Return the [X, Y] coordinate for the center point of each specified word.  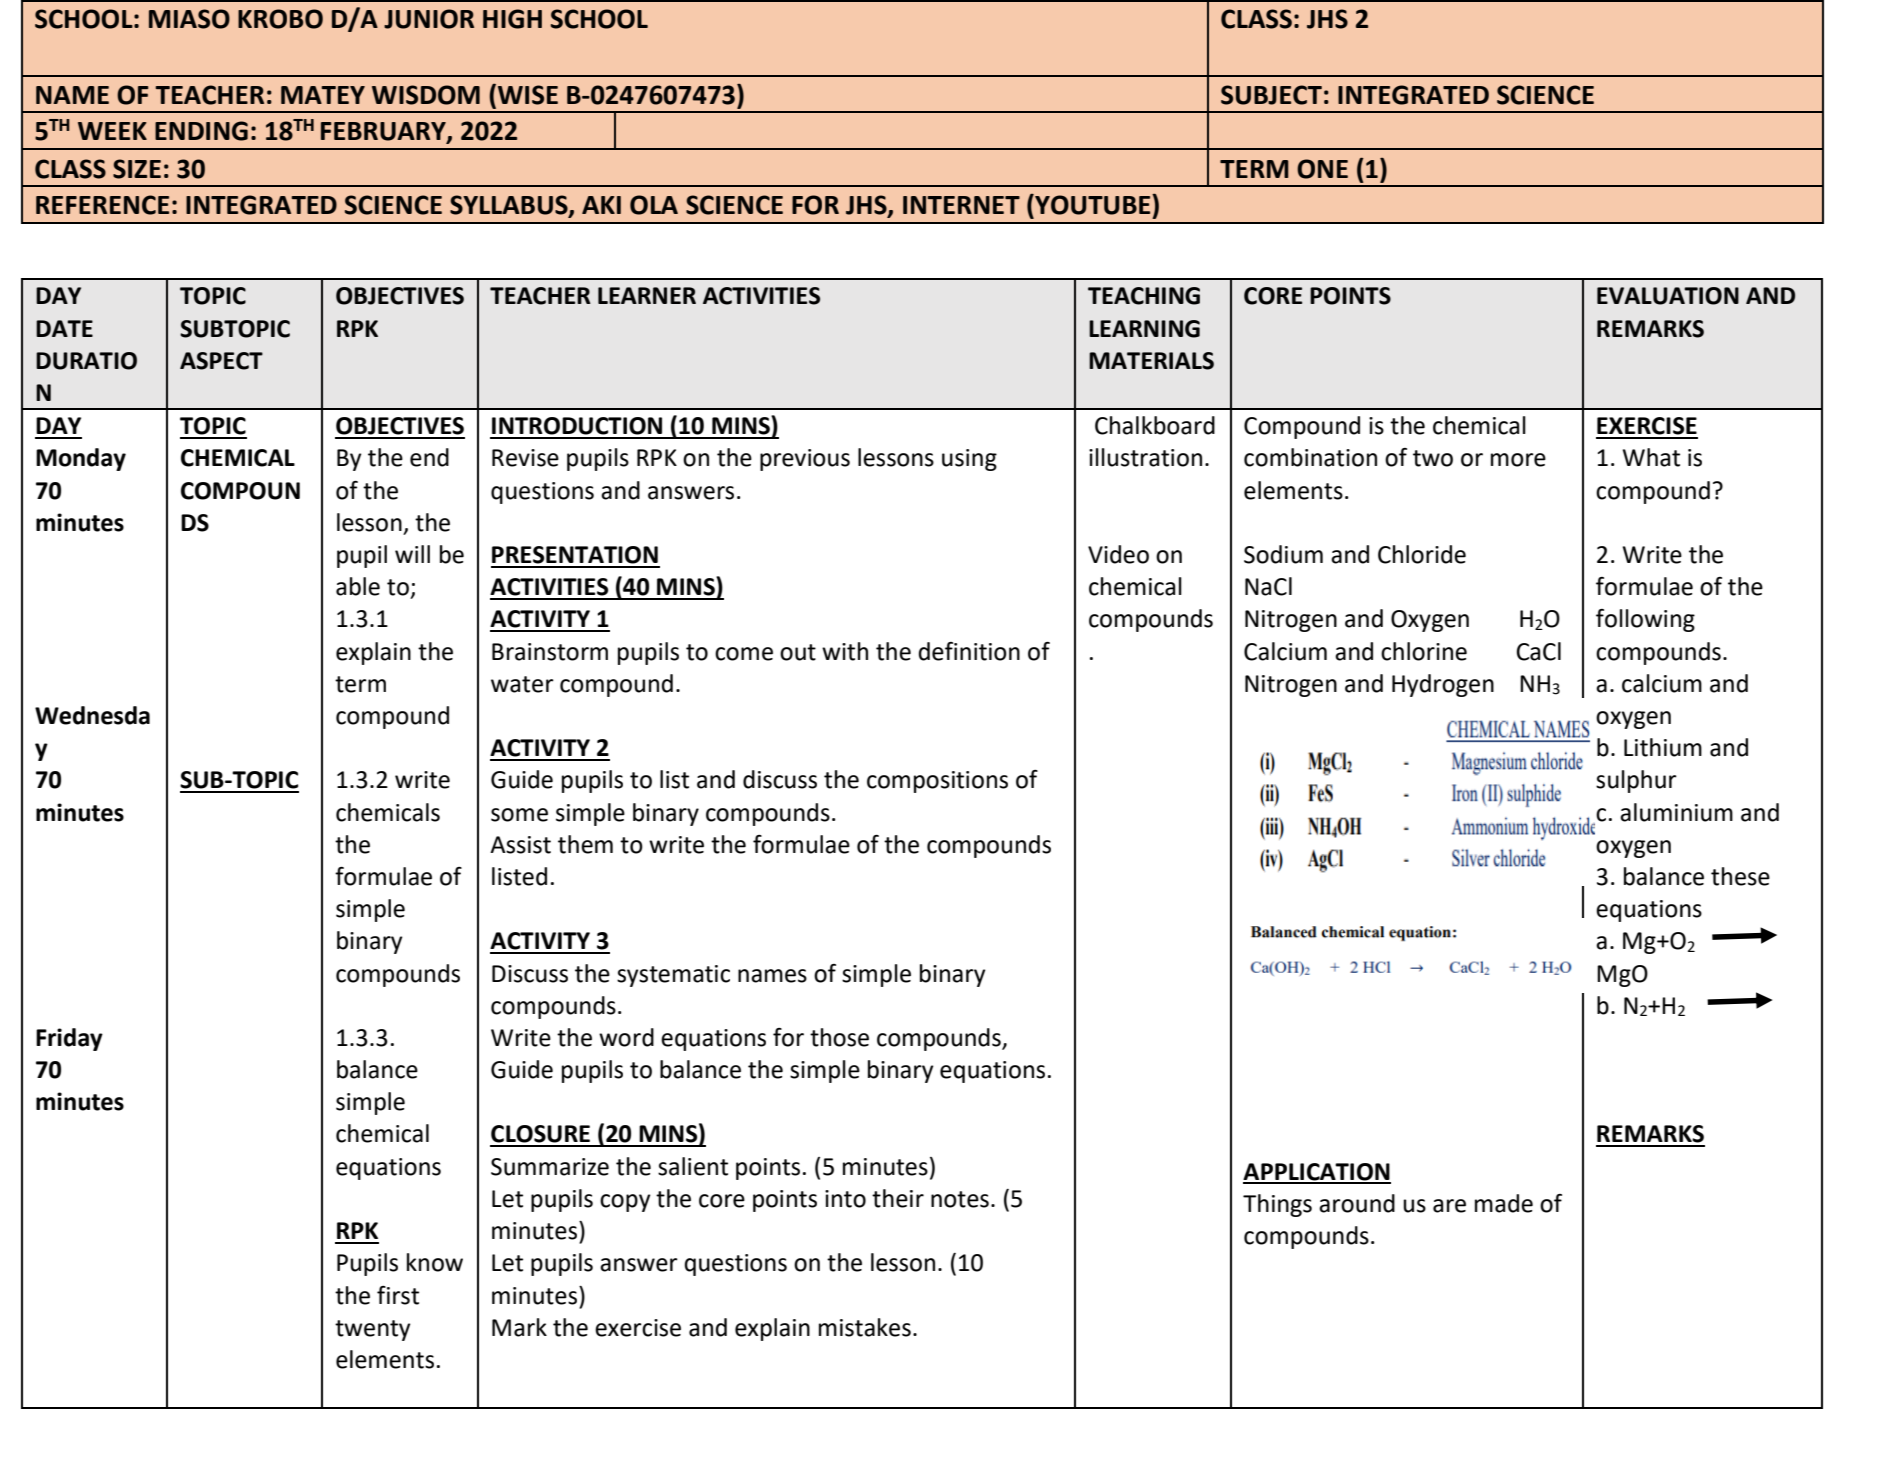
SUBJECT [1271, 95]
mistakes [865, 1327]
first [398, 1295]
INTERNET [961, 205]
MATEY [323, 95]
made [1504, 1203]
